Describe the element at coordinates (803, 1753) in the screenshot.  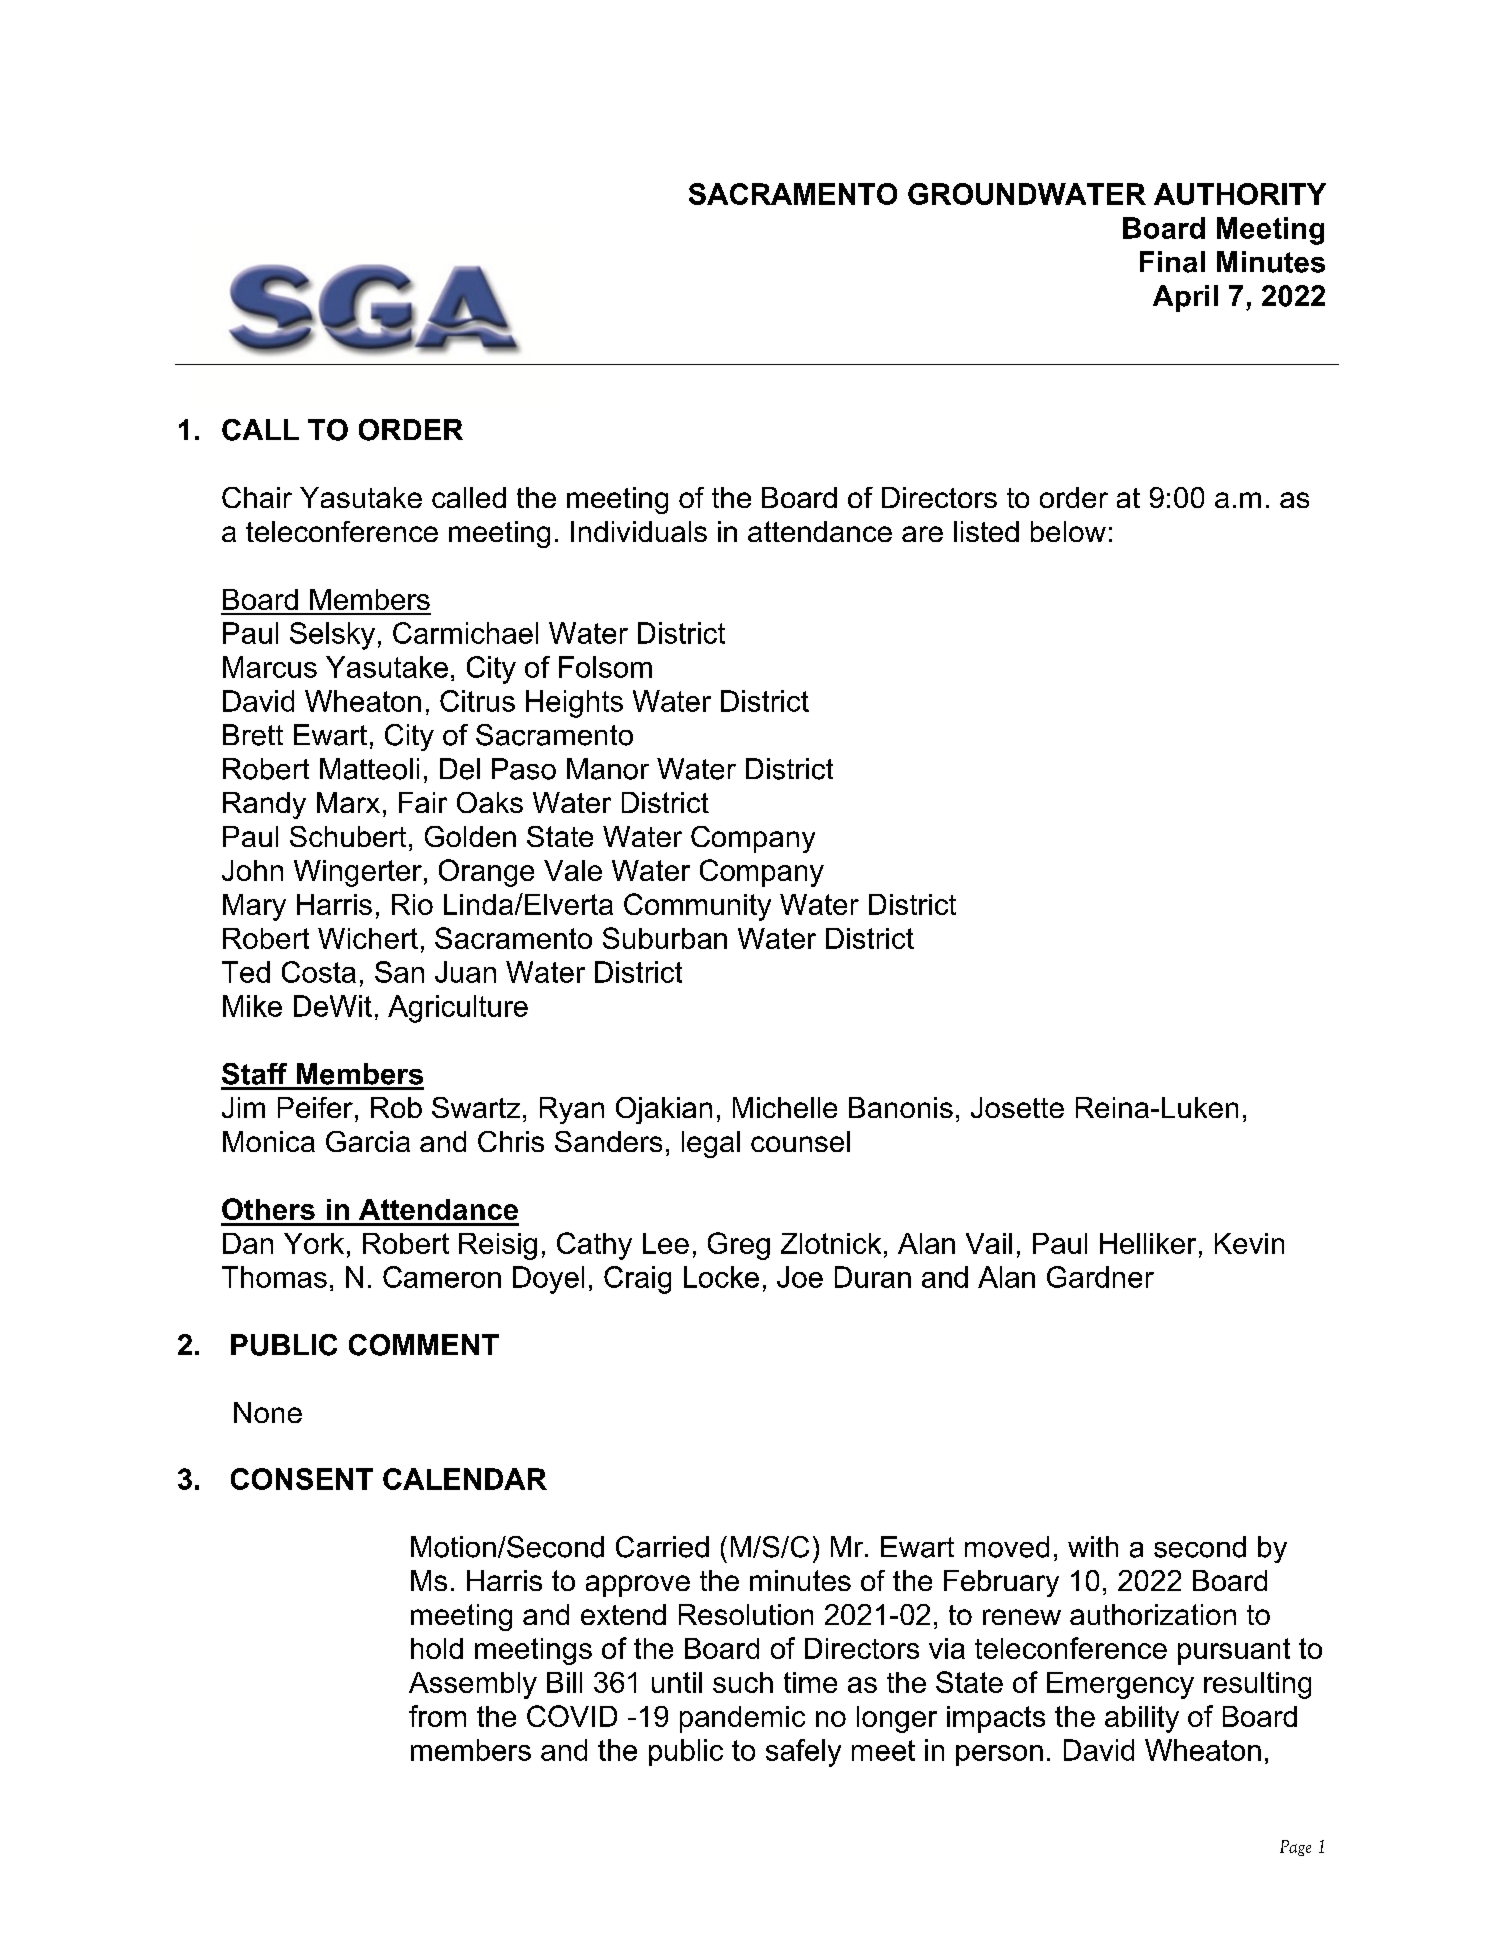
I see `safely` at that location.
